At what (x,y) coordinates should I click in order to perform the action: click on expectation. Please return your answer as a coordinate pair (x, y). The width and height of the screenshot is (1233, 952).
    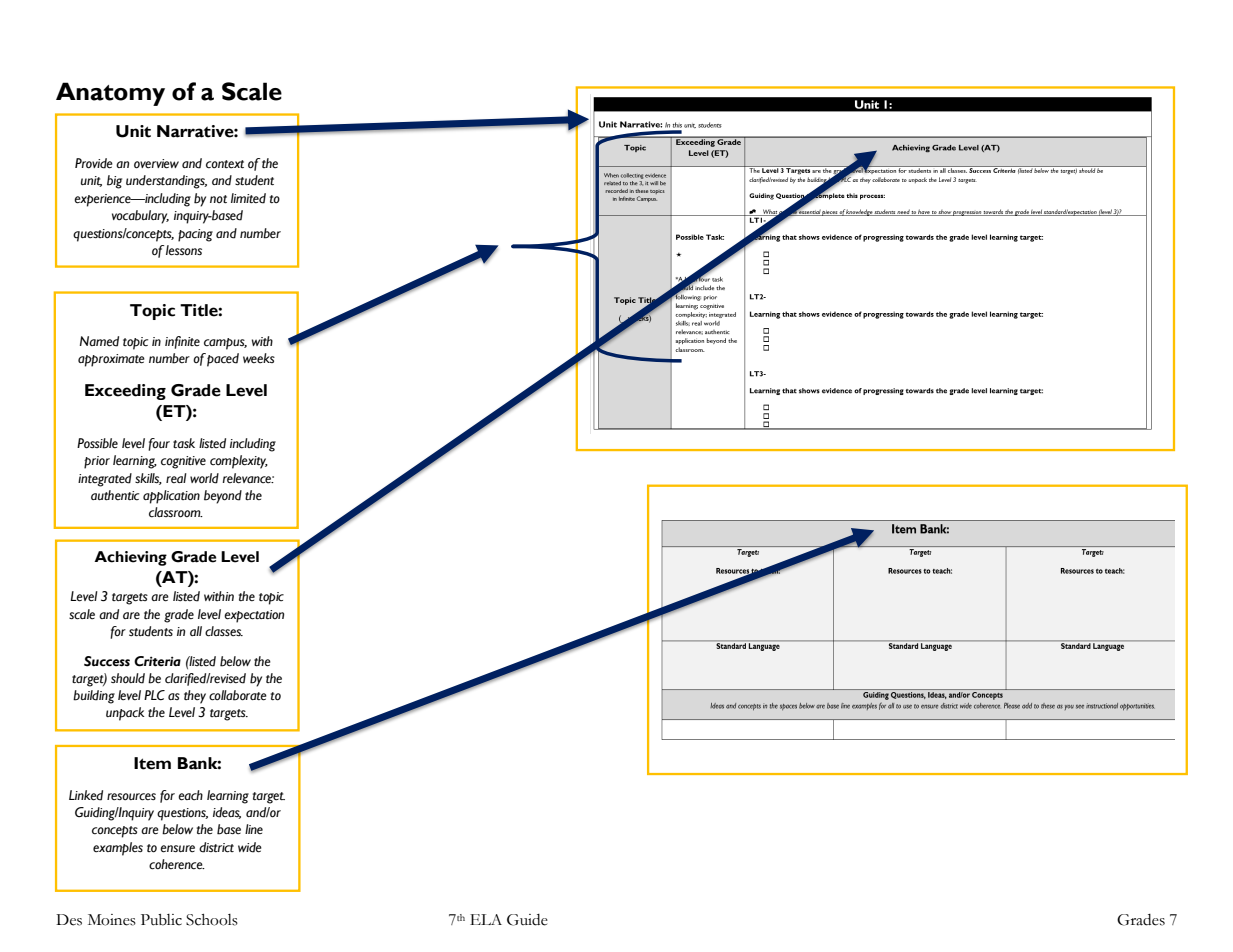
    Looking at the image, I should click on (254, 616).
